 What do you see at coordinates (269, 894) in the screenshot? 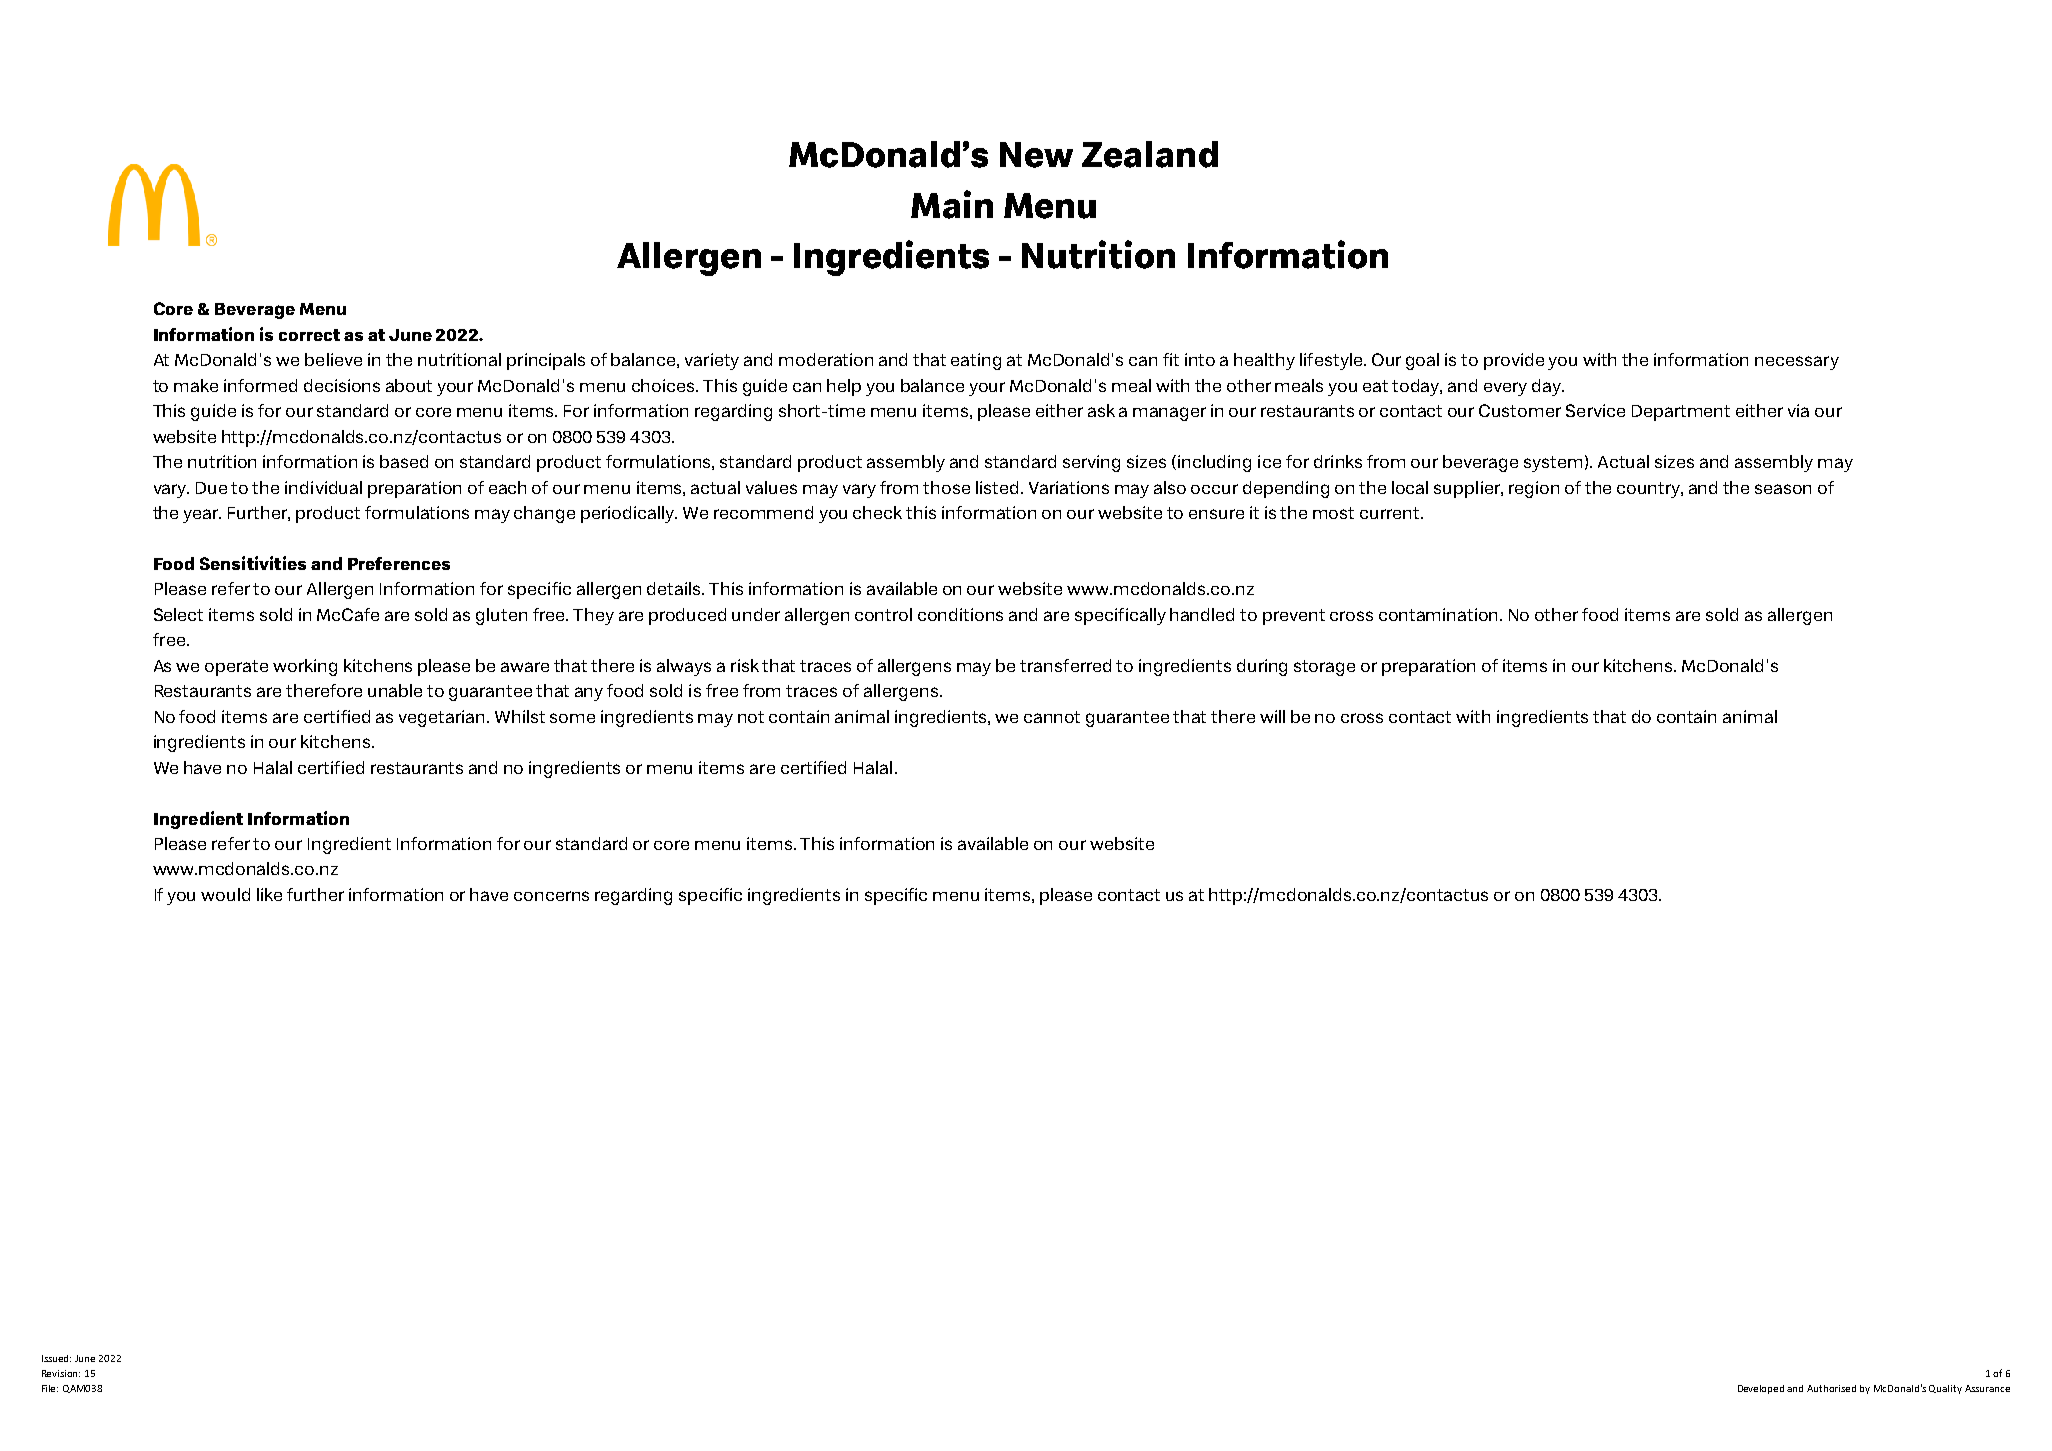
I see `like` at bounding box center [269, 894].
